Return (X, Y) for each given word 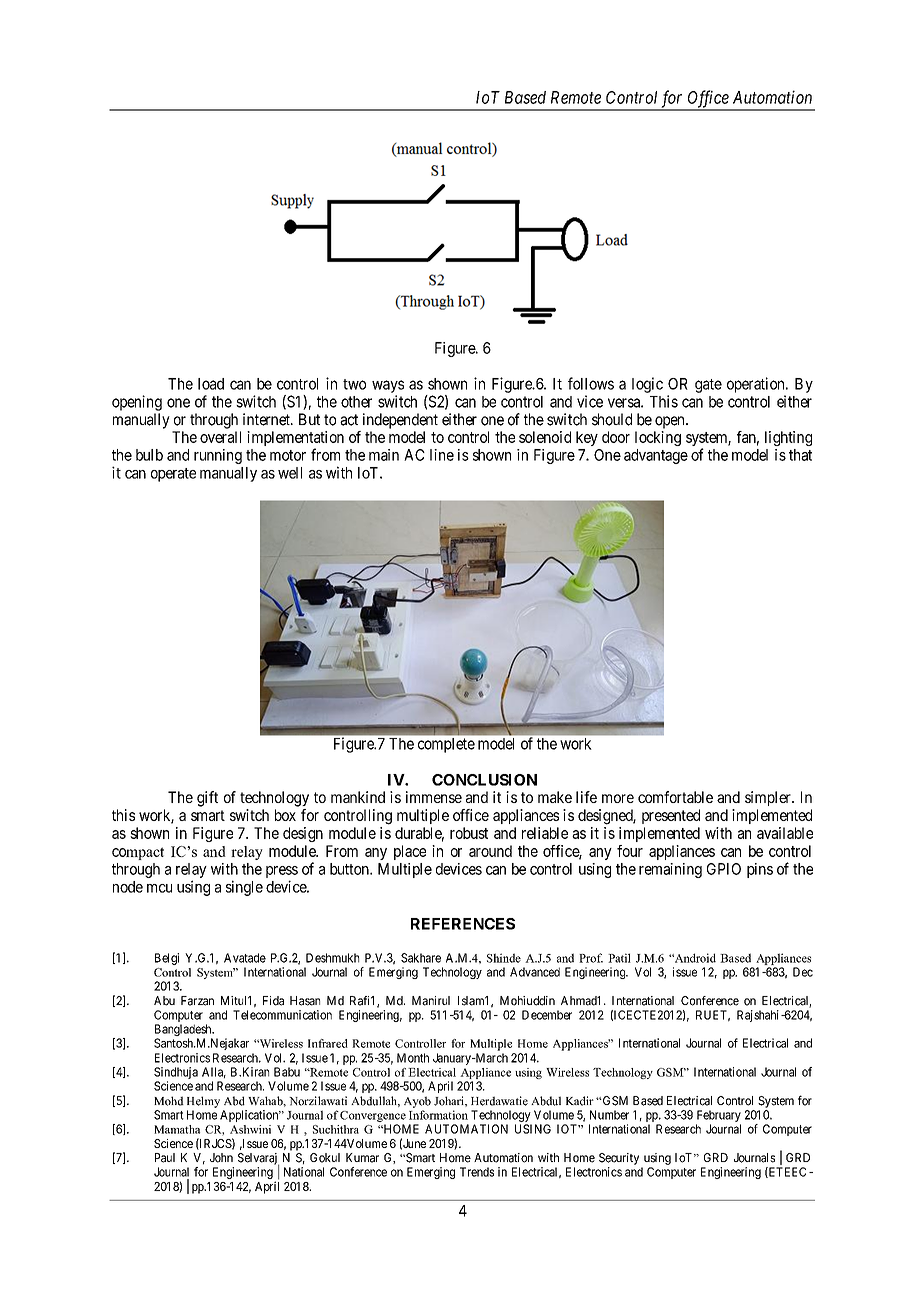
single (244, 888)
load (211, 384)
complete (446, 745)
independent (400, 421)
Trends (477, 1172)
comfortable (675, 797)
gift (207, 799)
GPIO (724, 869)
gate (708, 386)
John (221, 1158)
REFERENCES (463, 924)
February (719, 1116)
